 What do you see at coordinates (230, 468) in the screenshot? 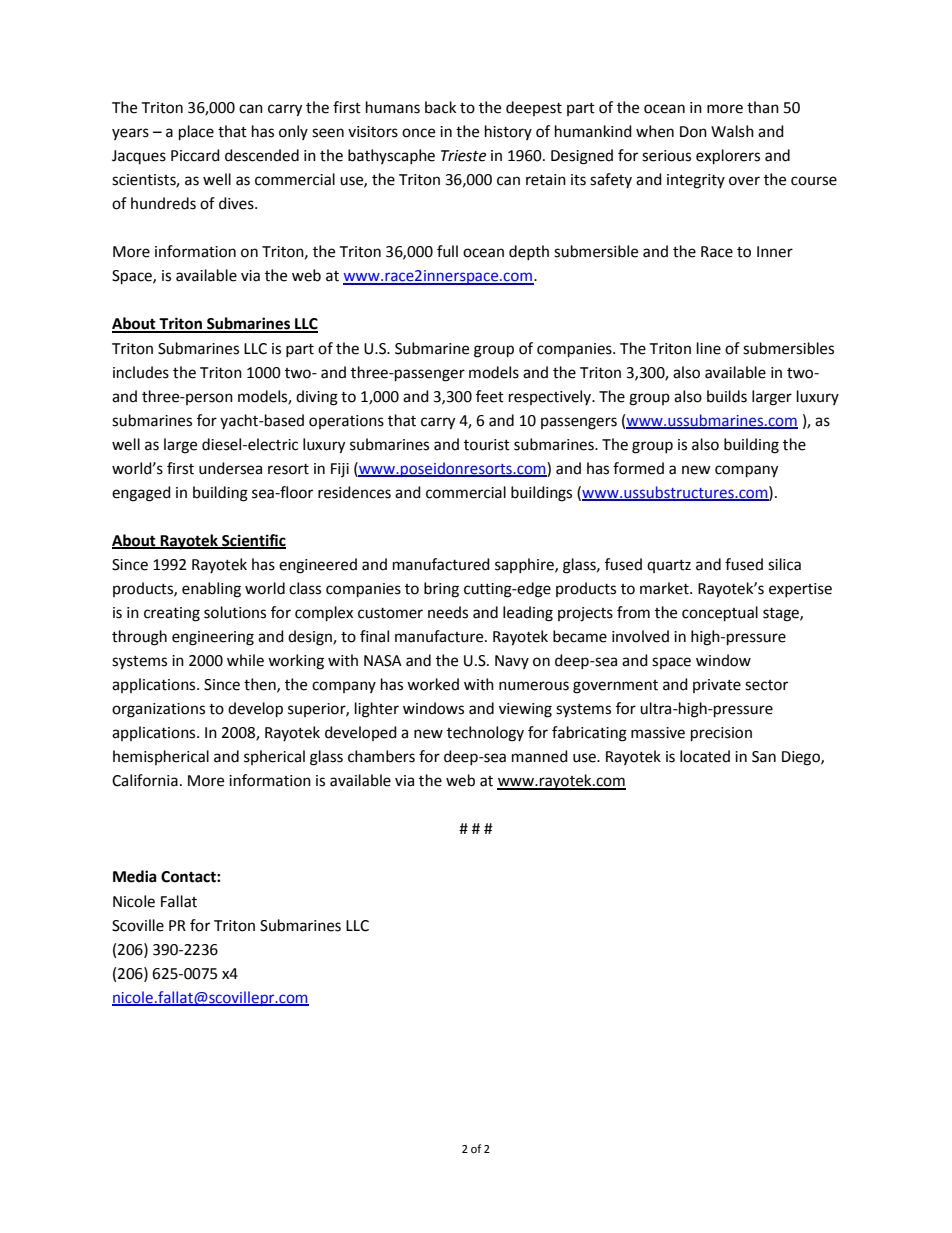
I see `undersea` at bounding box center [230, 468].
